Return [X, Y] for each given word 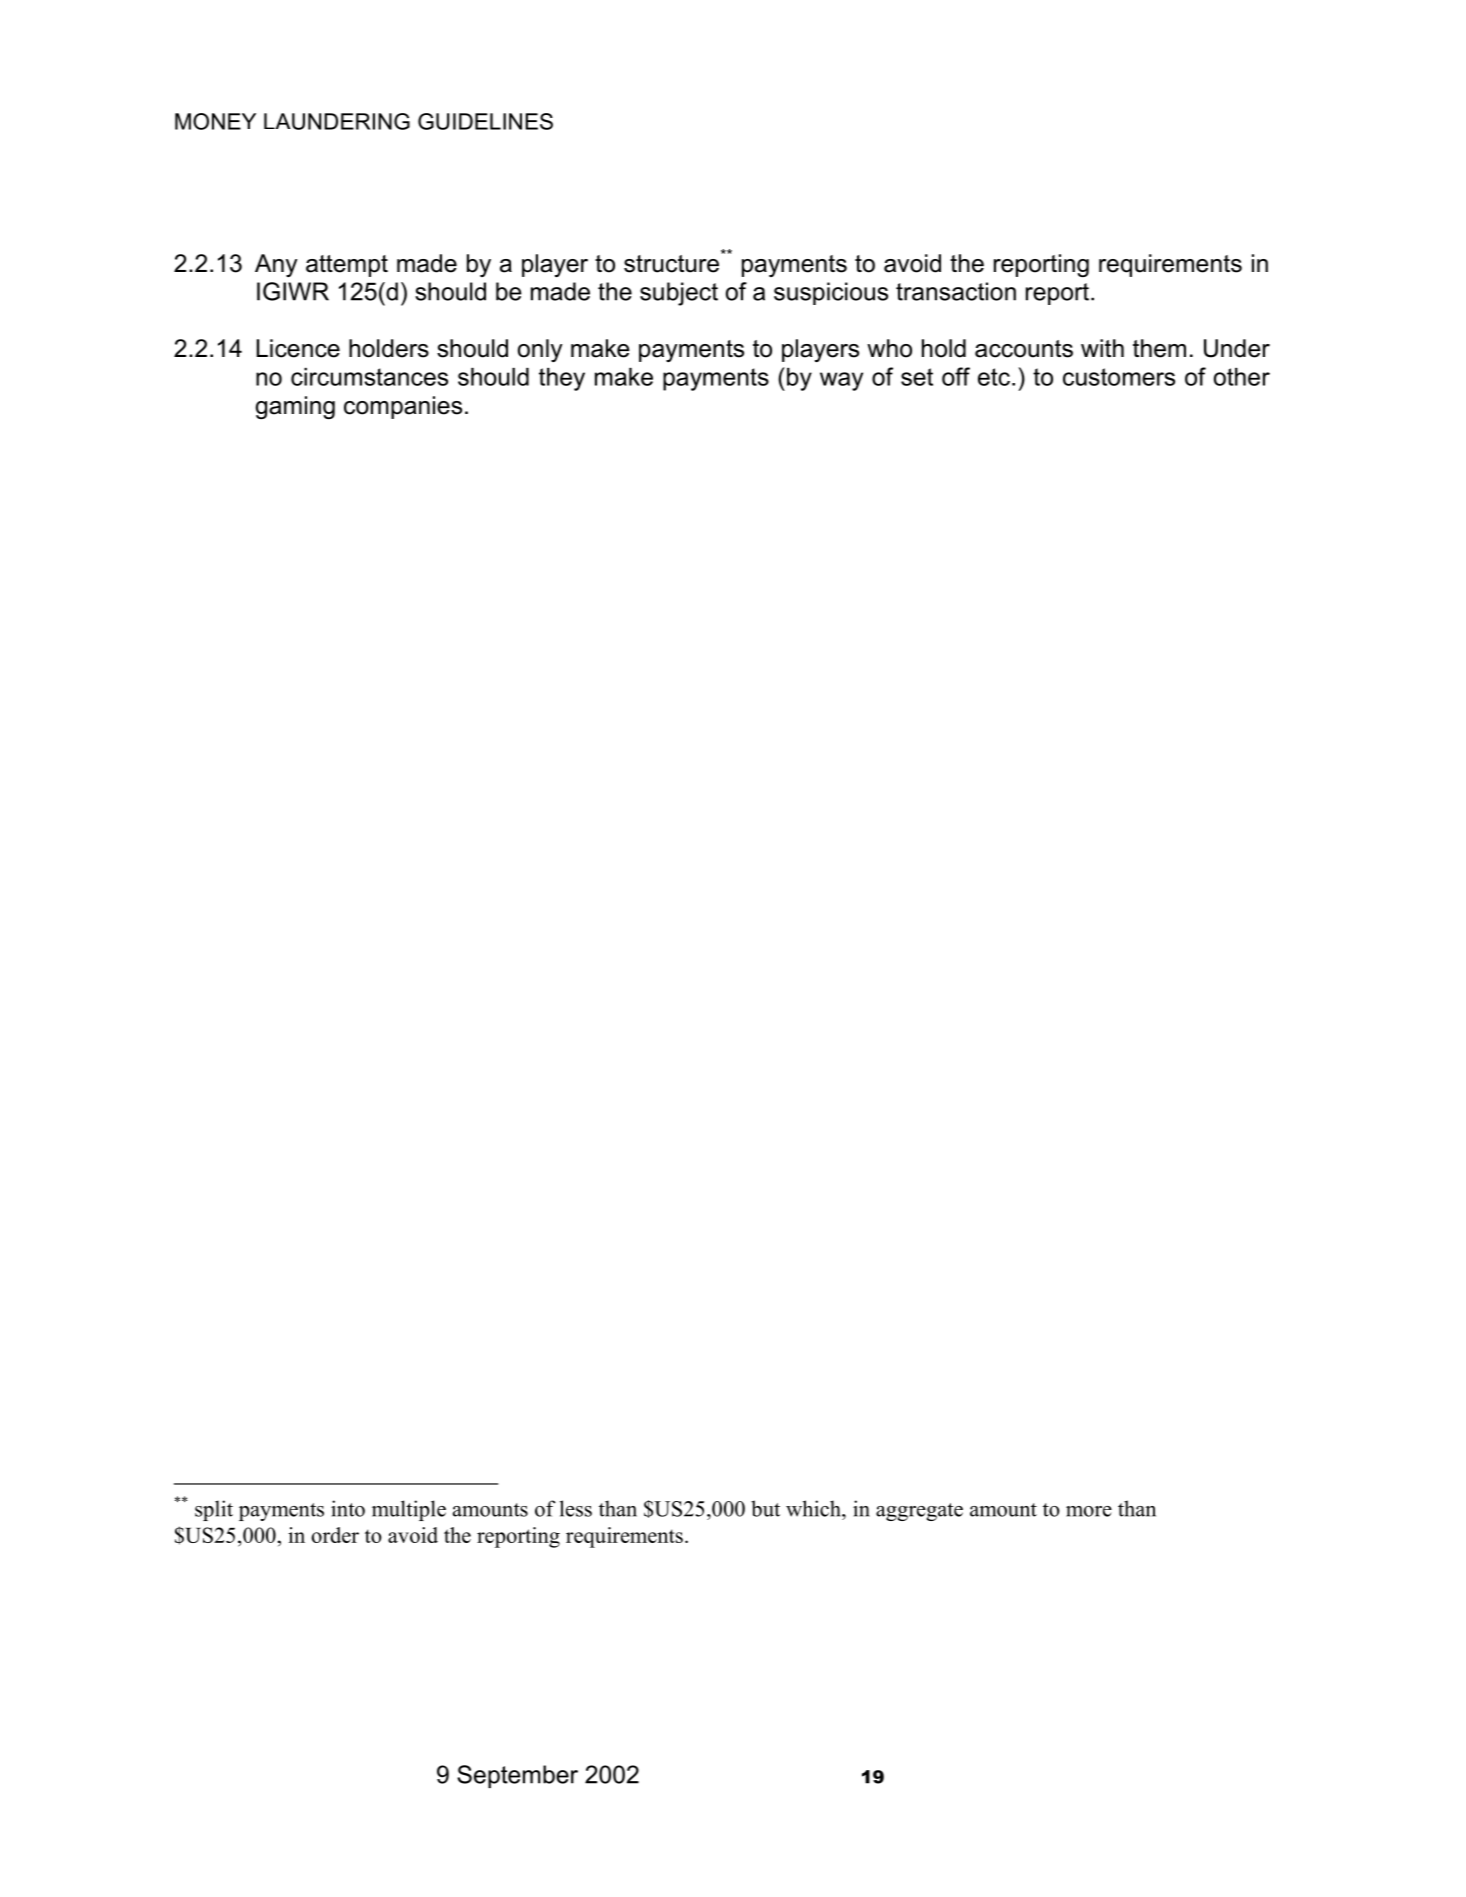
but [765, 1508]
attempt [347, 266]
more [1089, 1511]
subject [679, 294]
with [1102, 348]
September [517, 1776]
